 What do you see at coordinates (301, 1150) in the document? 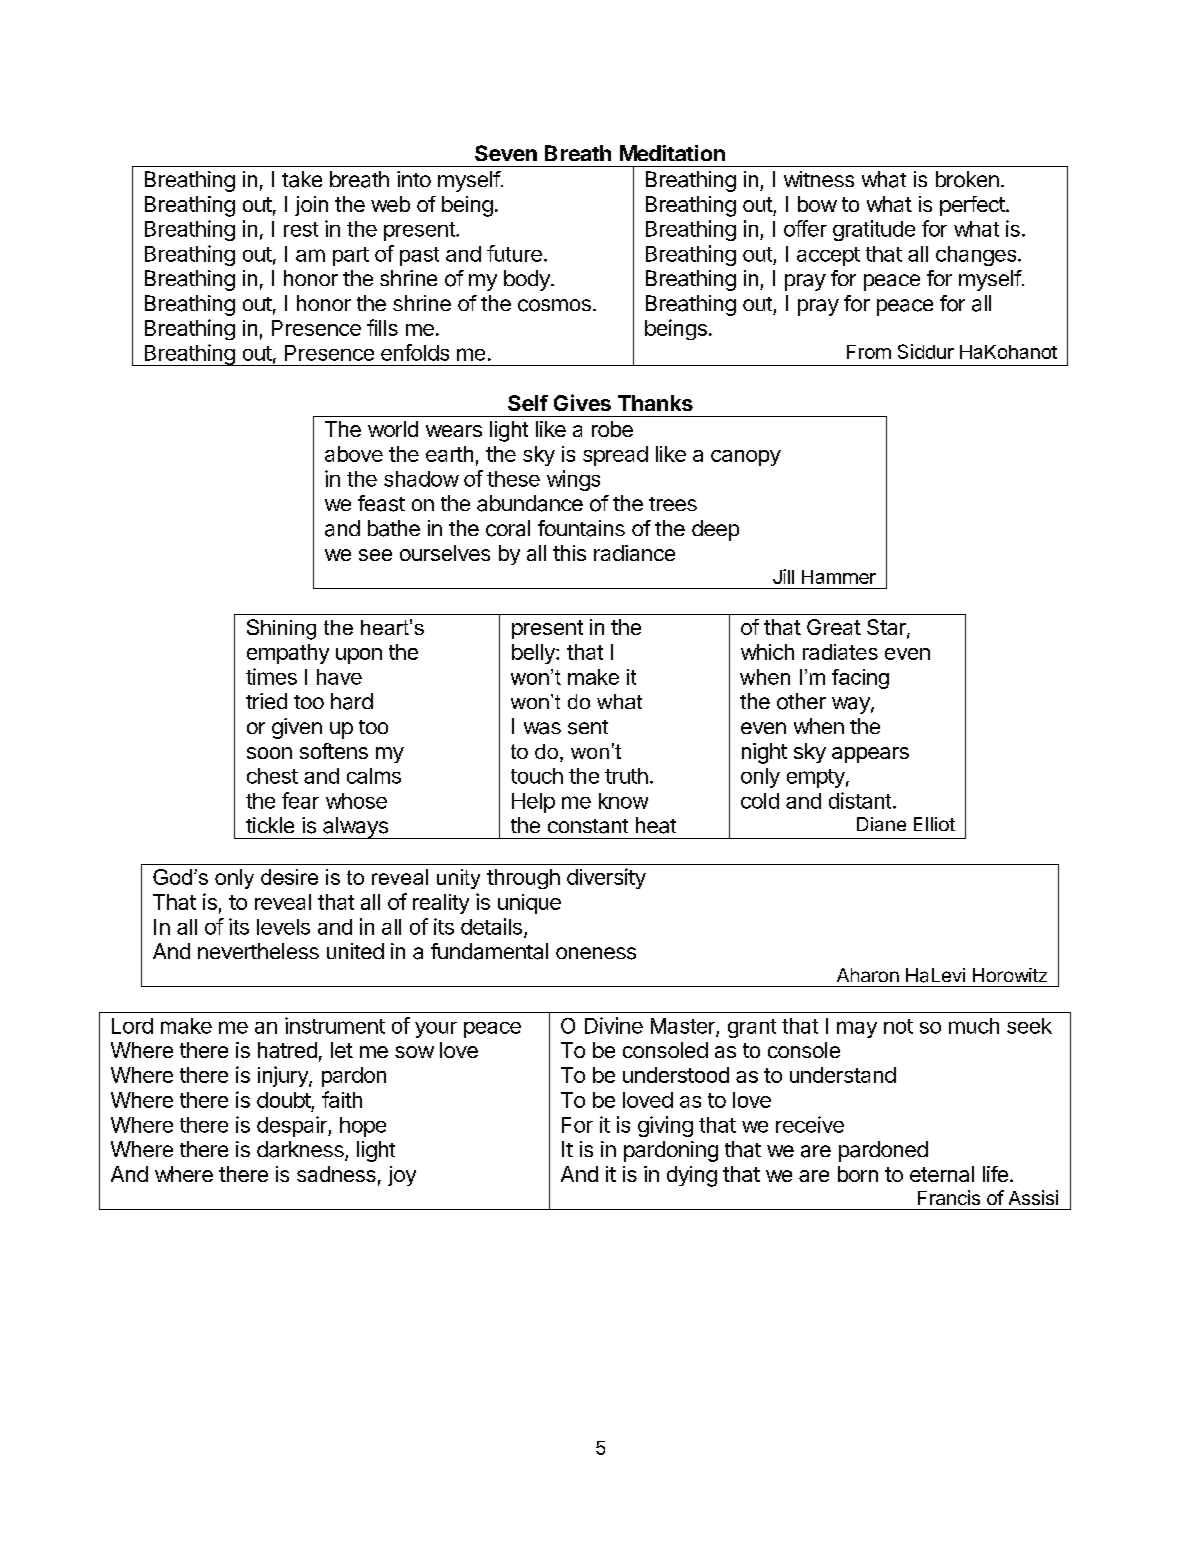
I see `darkness` at bounding box center [301, 1150].
